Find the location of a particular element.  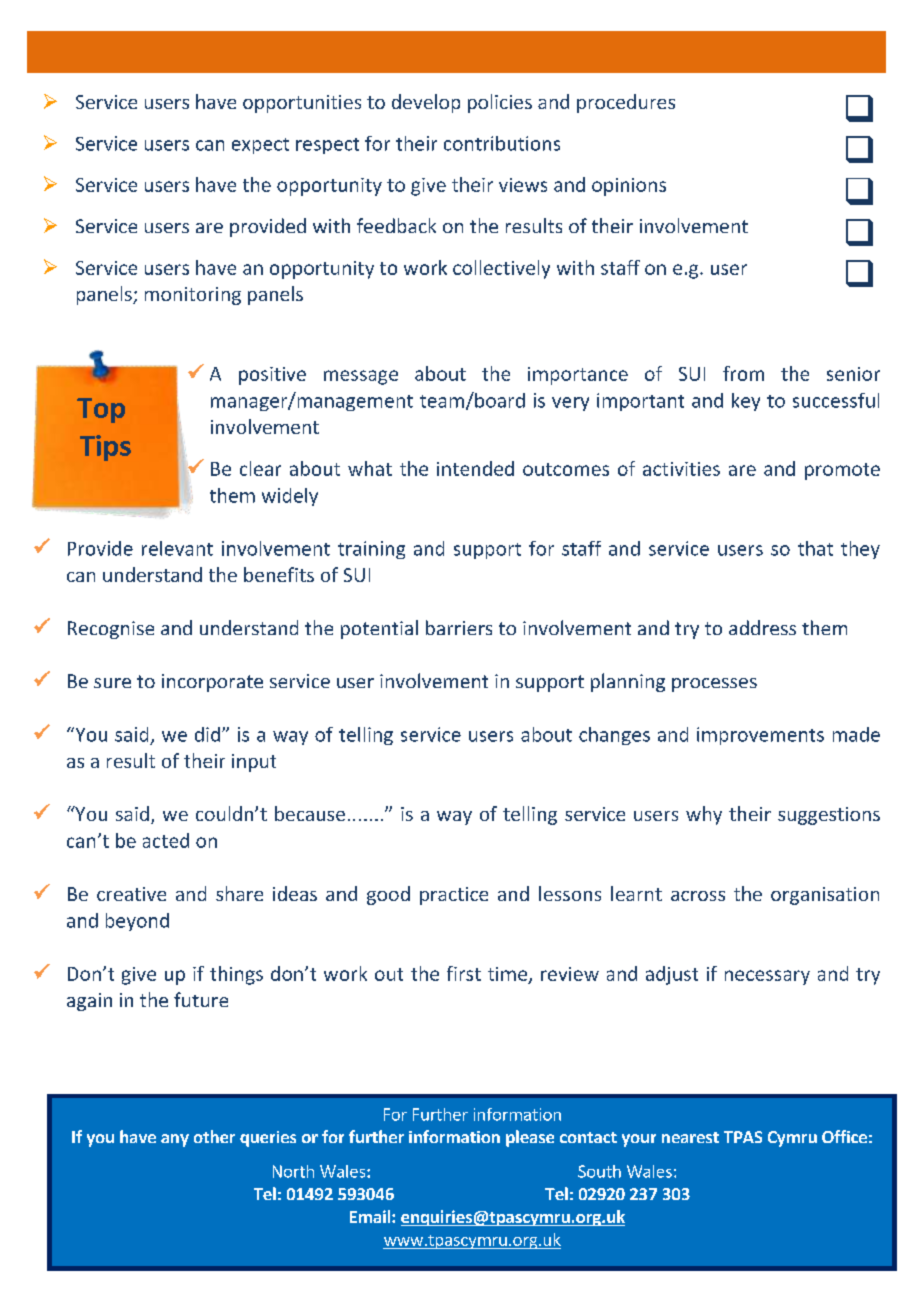

very is located at coordinates (570, 404).
